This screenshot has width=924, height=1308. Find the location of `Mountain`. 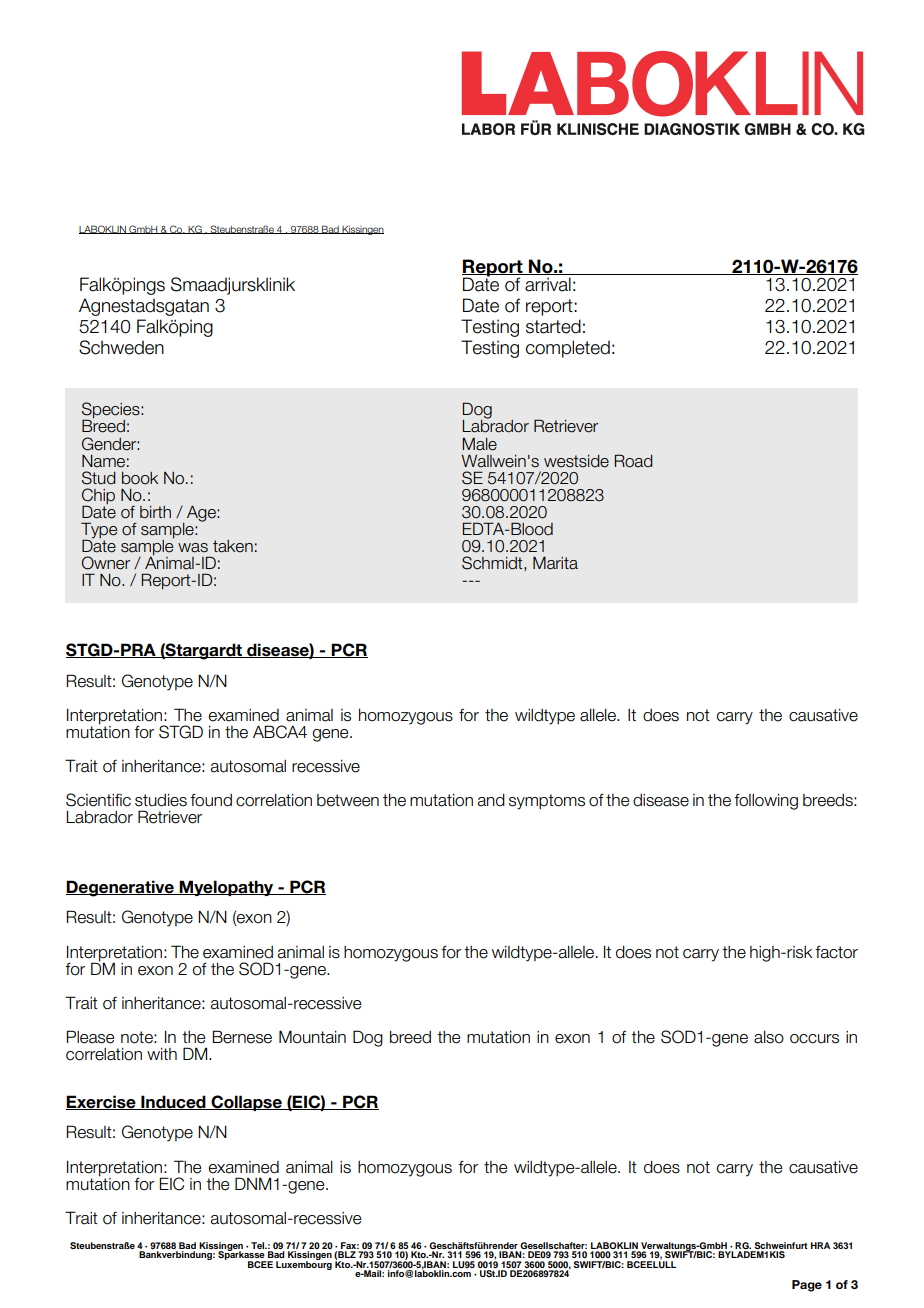

Mountain is located at coordinates (312, 1037).
